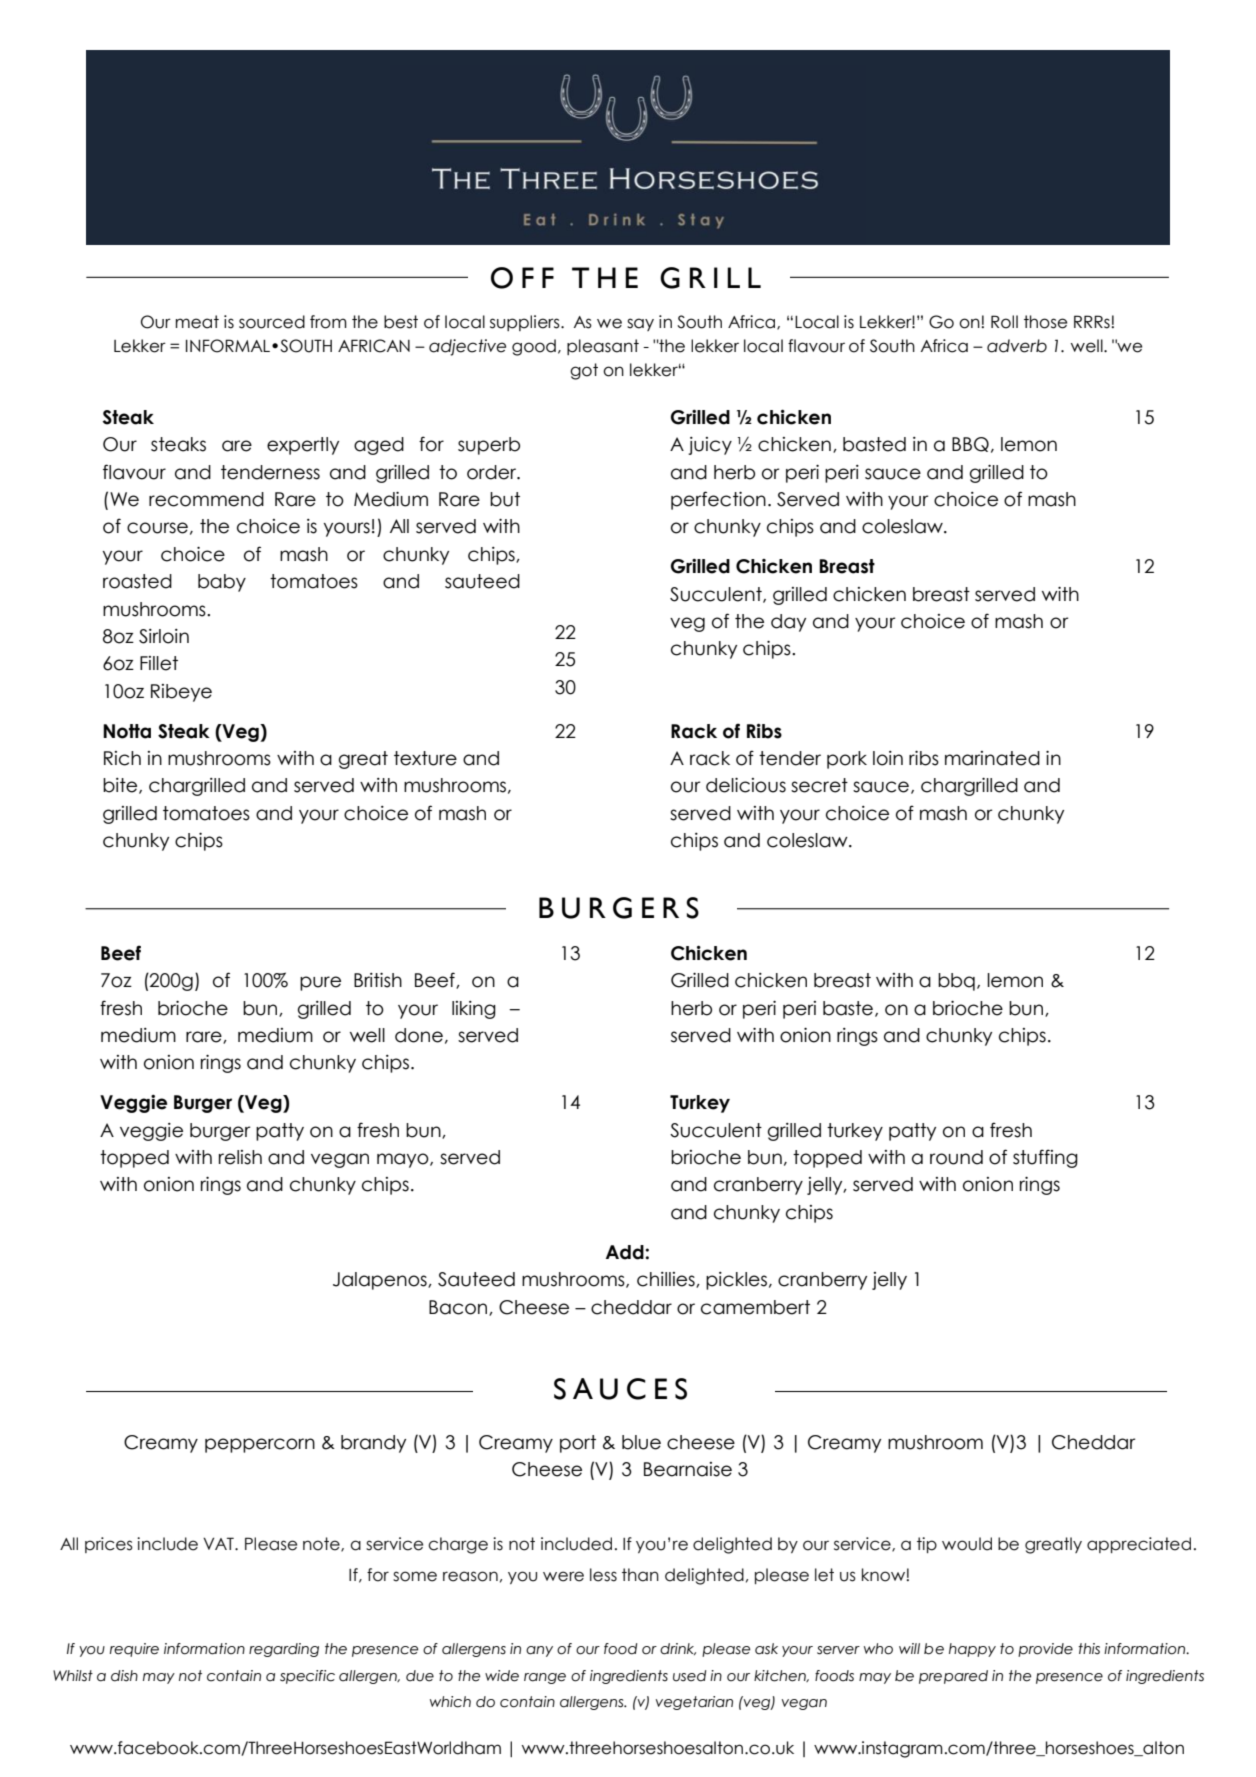 Image resolution: width=1256 pixels, height=1777 pixels. Describe the element at coordinates (992, 758) in the page. I see `marinated` at that location.
